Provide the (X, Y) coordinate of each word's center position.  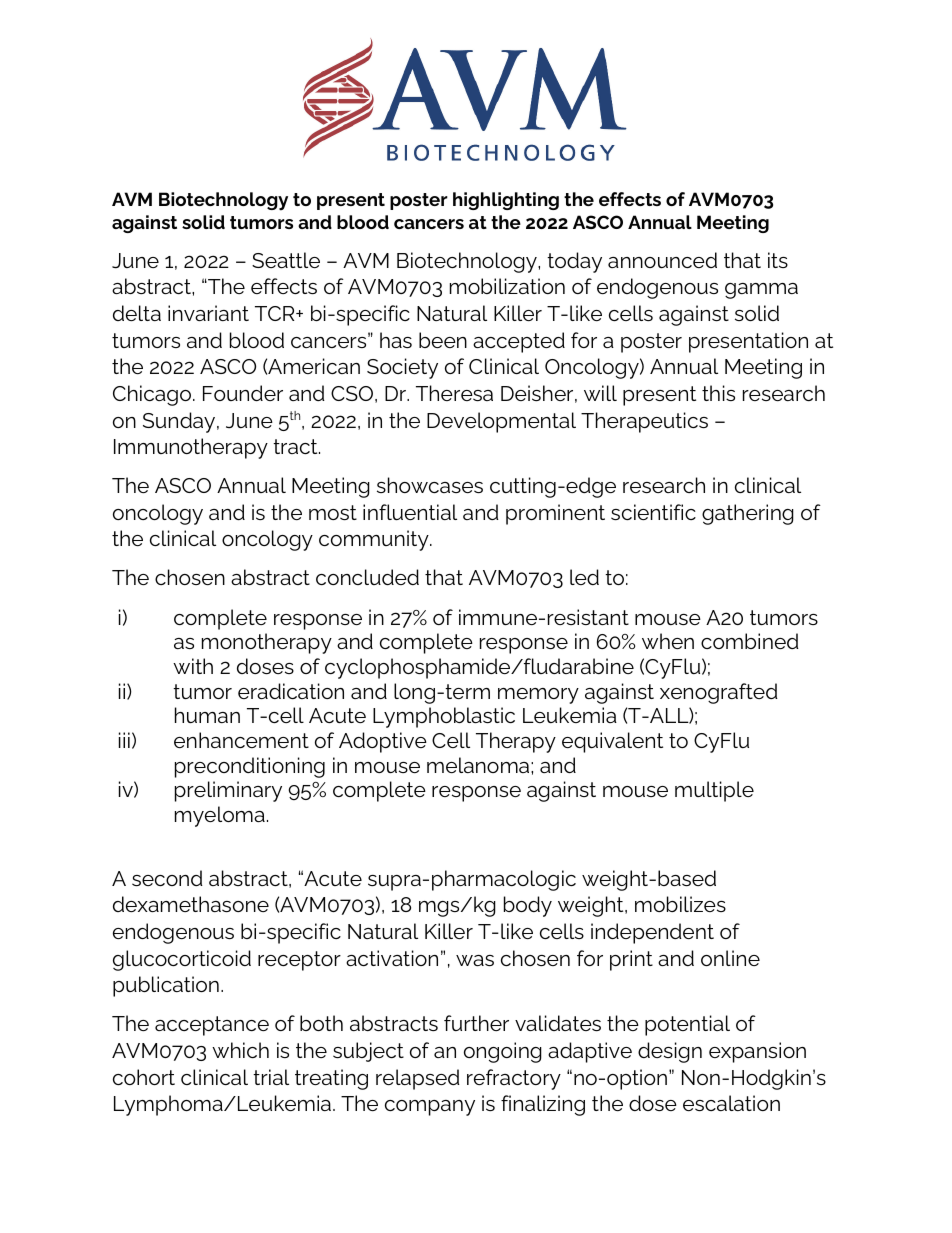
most (333, 512)
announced (662, 260)
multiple (714, 791)
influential (410, 512)
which (240, 1050)
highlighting (506, 201)
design (670, 1052)
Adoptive (383, 742)
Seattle (286, 260)
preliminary (228, 791)
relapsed (418, 1079)
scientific (653, 512)
